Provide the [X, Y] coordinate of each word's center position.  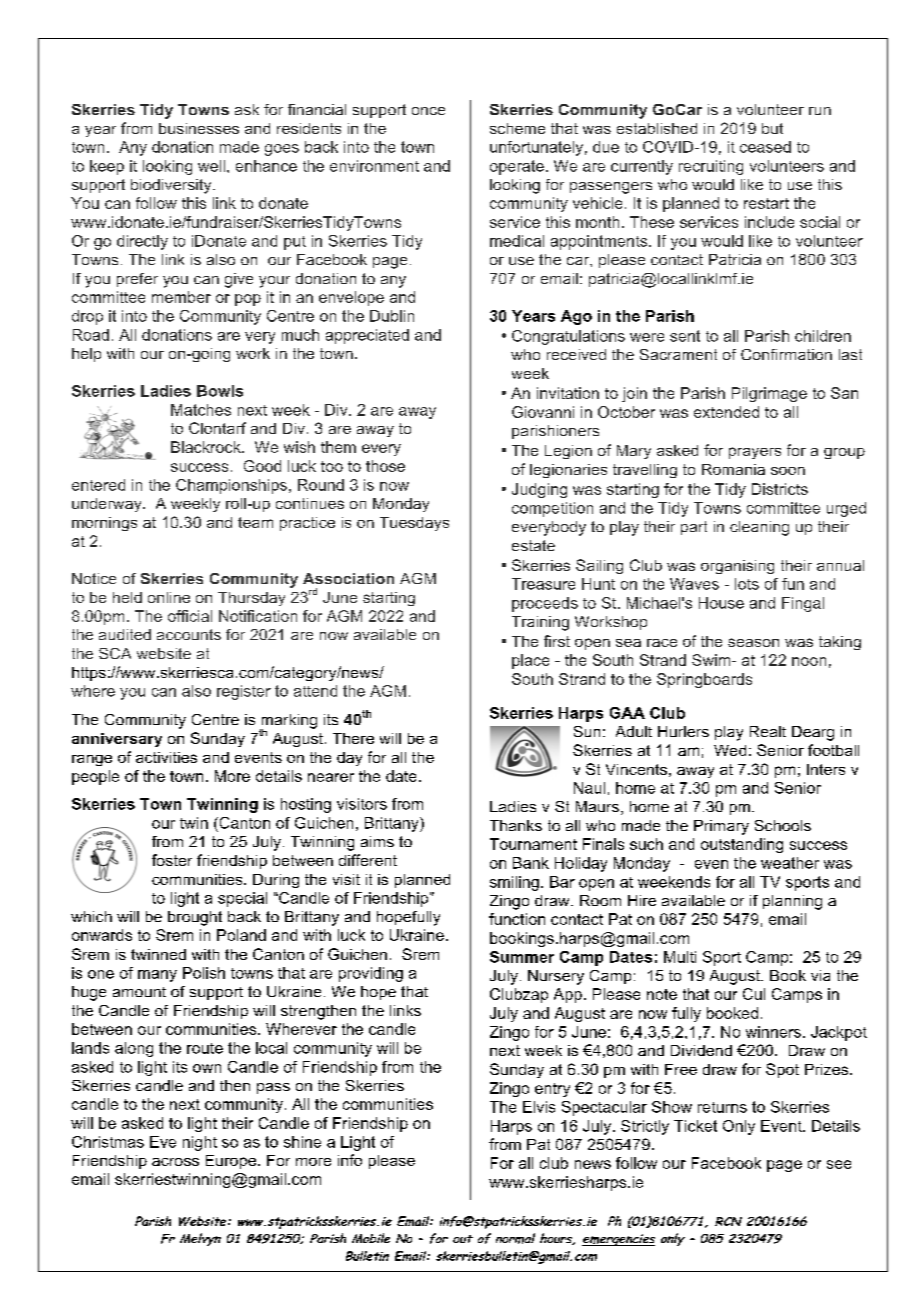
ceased [765, 147]
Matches [201, 410]
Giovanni [543, 412]
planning [792, 902]
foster [172, 860]
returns [722, 1107]
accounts [189, 634]
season [753, 642]
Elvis [539, 1107]
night [200, 1143]
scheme [517, 128]
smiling [514, 883]
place [530, 661]
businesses [199, 128]
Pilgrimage [769, 394]
